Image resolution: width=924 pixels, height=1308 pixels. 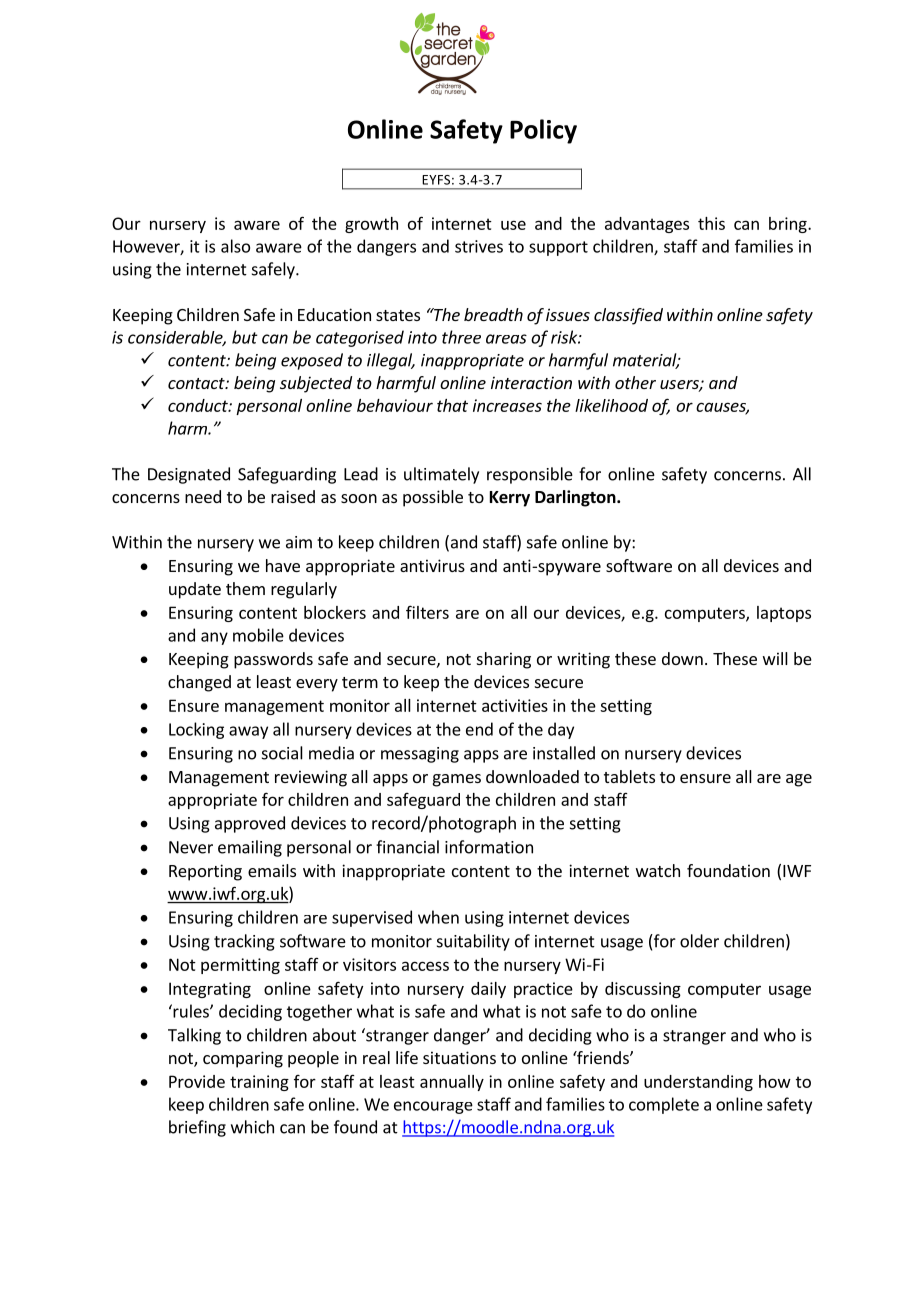 What do you see at coordinates (293, 496) in the screenshot?
I see `raised` at bounding box center [293, 496].
